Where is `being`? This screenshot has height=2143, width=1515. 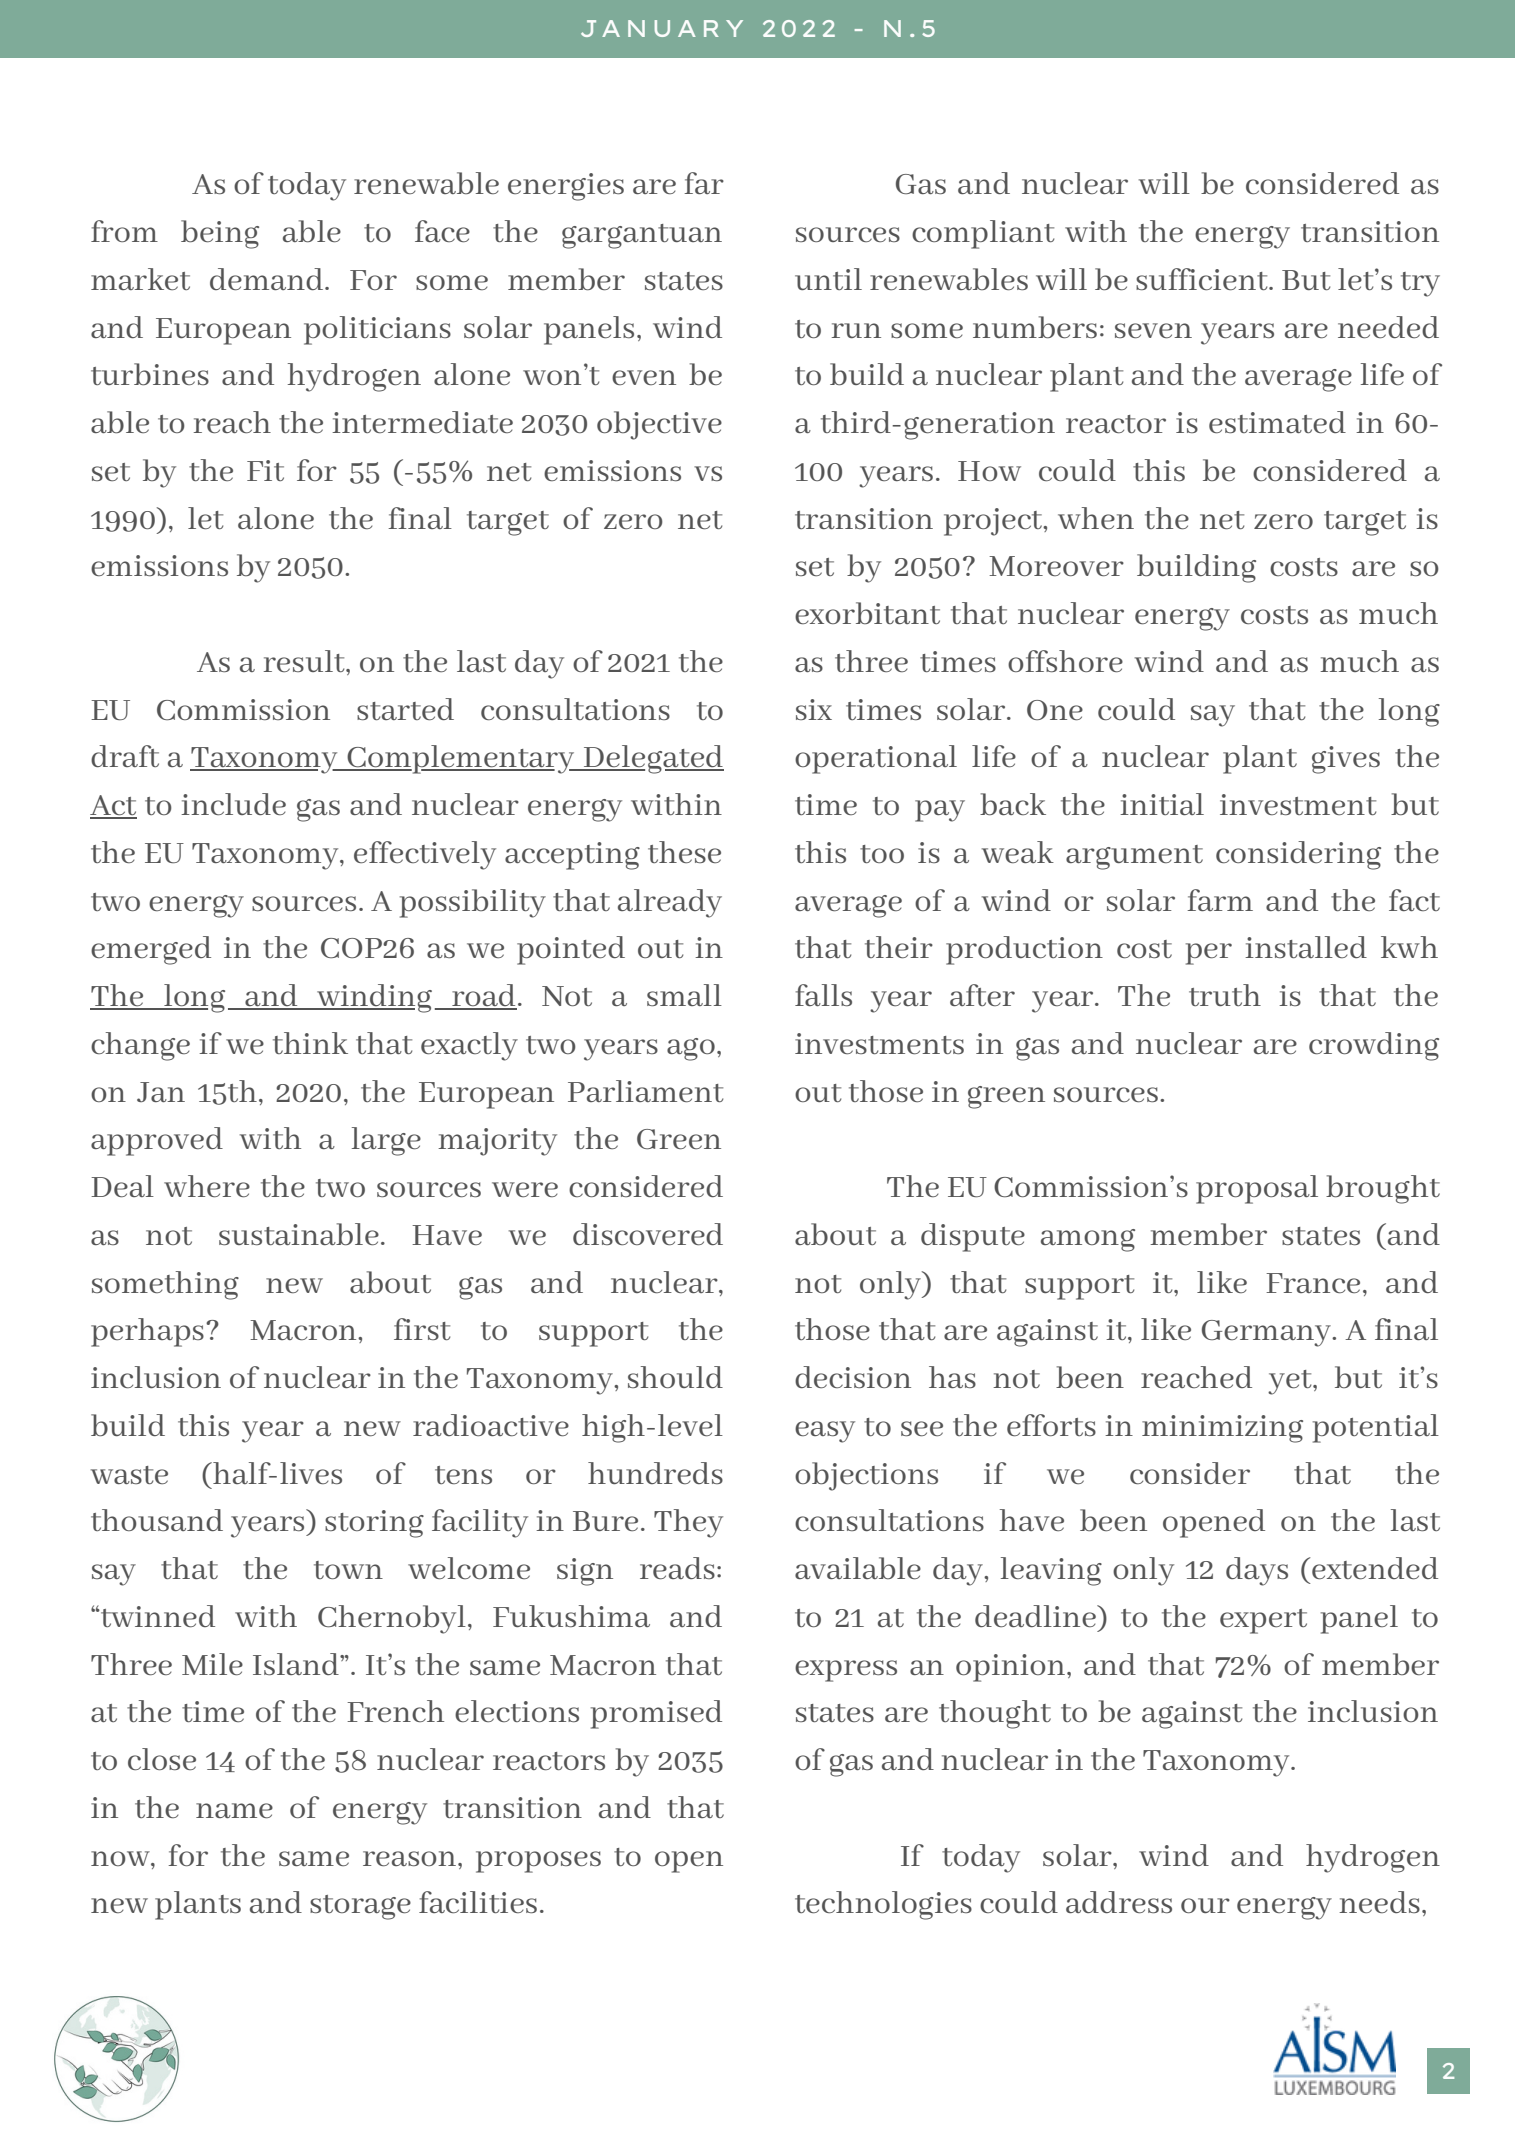
being is located at coordinates (220, 234).
